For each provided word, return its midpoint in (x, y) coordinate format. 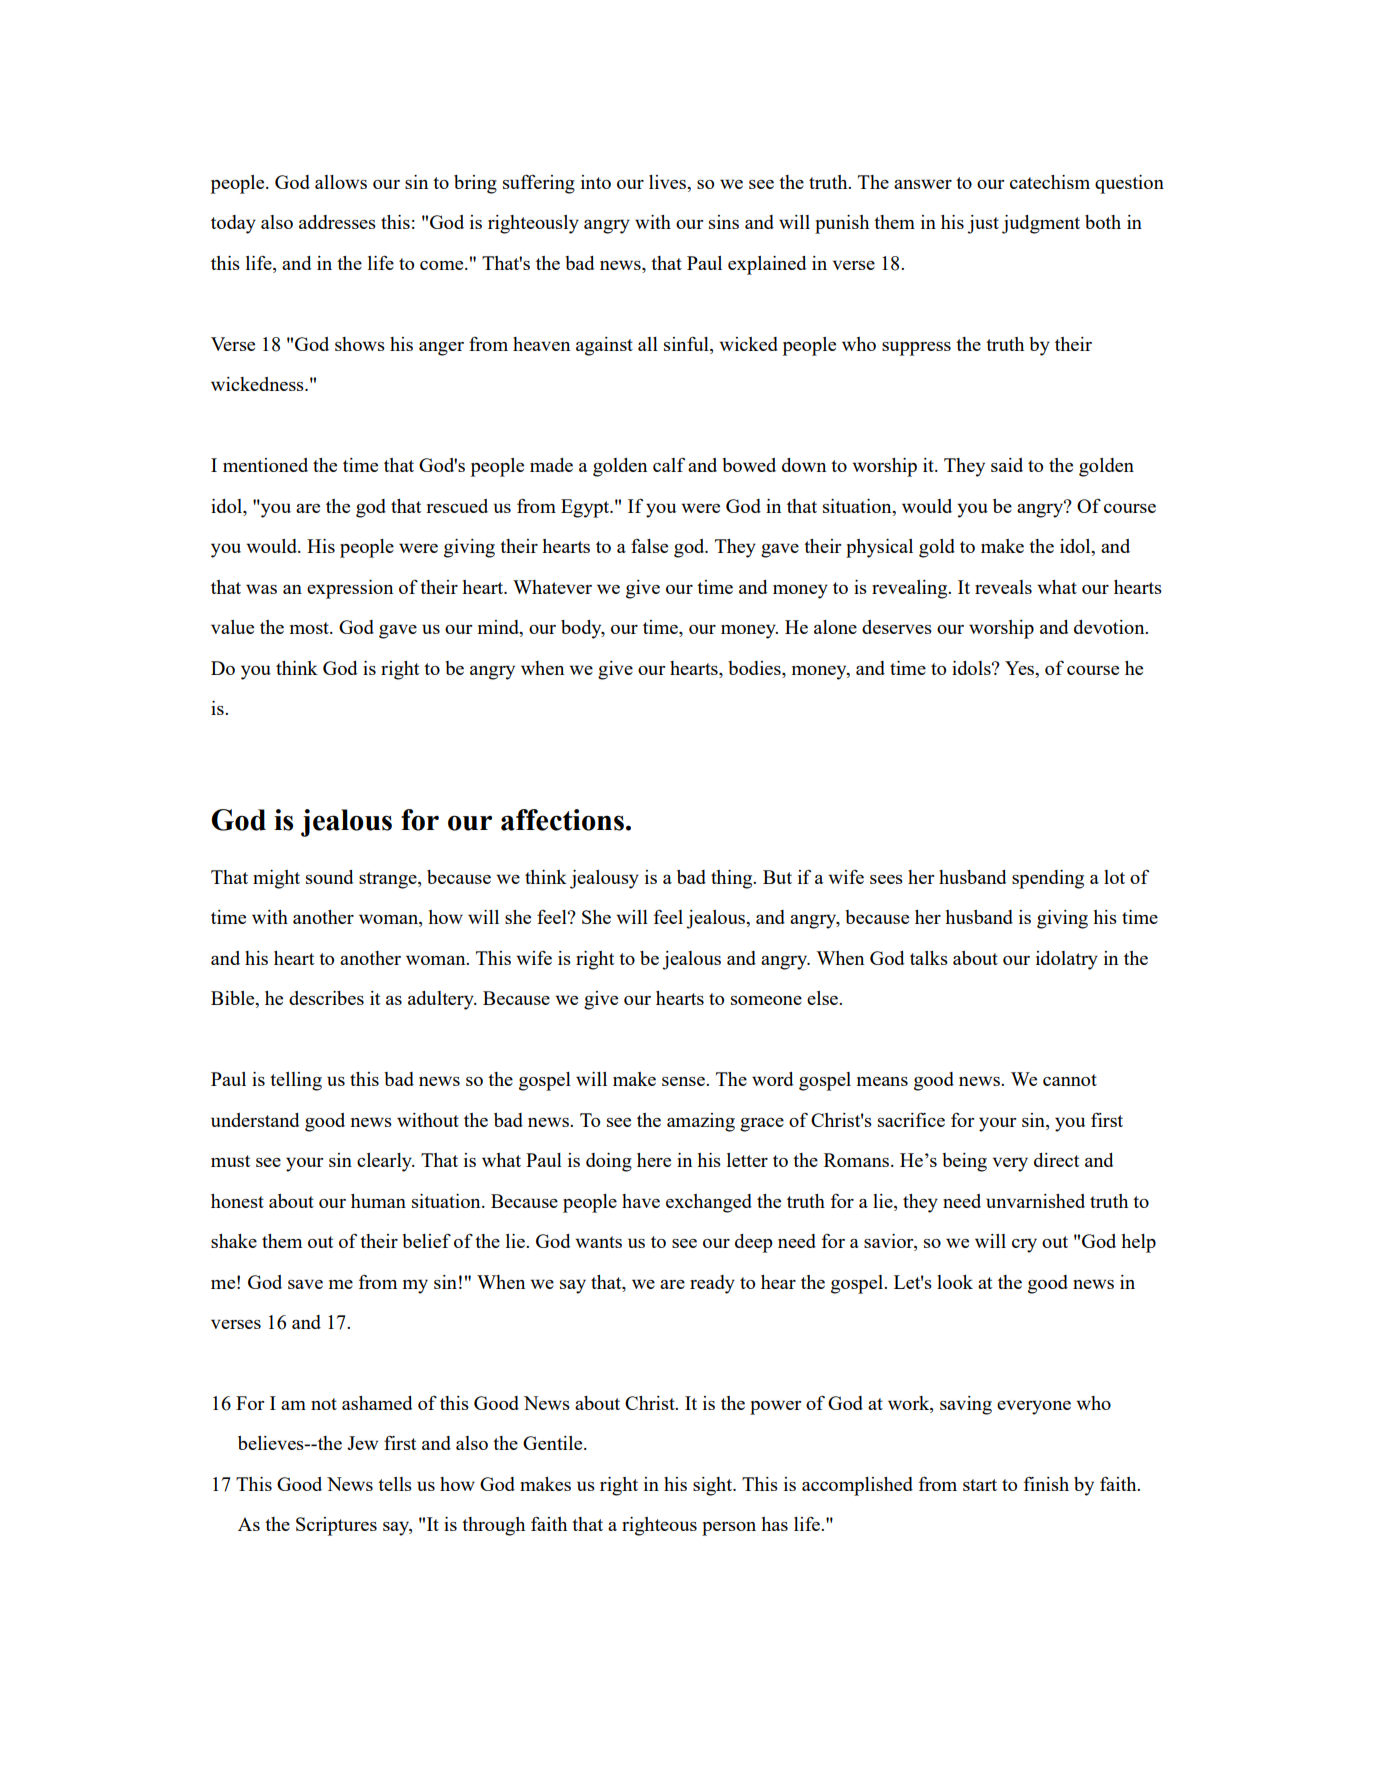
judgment (1041, 224)
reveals (1003, 587)
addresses (337, 222)
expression (350, 589)
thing (733, 879)
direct (1056, 1160)
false (649, 546)
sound (329, 877)
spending (1048, 879)
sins (724, 222)
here (654, 1160)
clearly (385, 1162)
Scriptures (336, 1526)
